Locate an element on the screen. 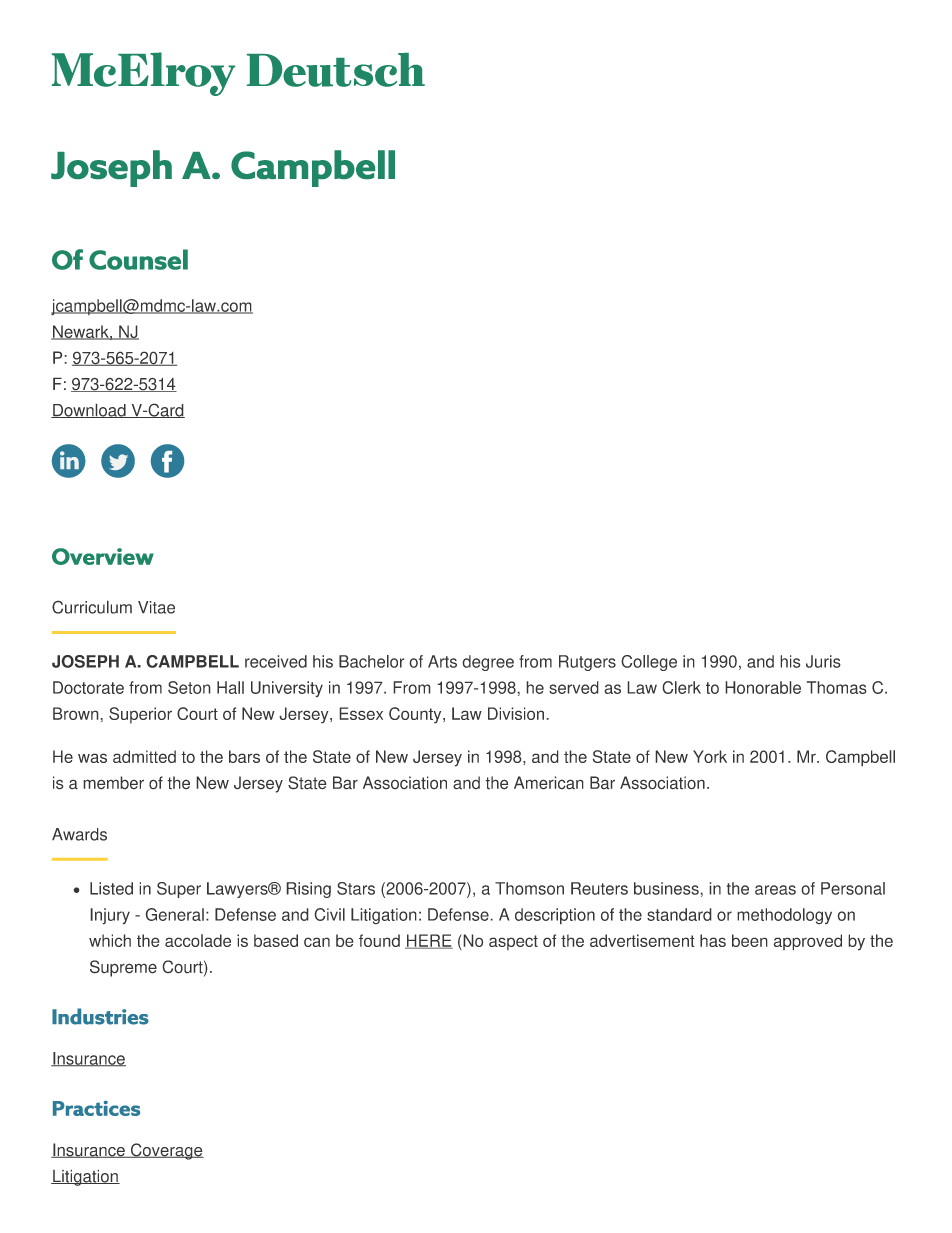 The height and width of the screenshot is (1233, 952). Download is located at coordinates (89, 410).
